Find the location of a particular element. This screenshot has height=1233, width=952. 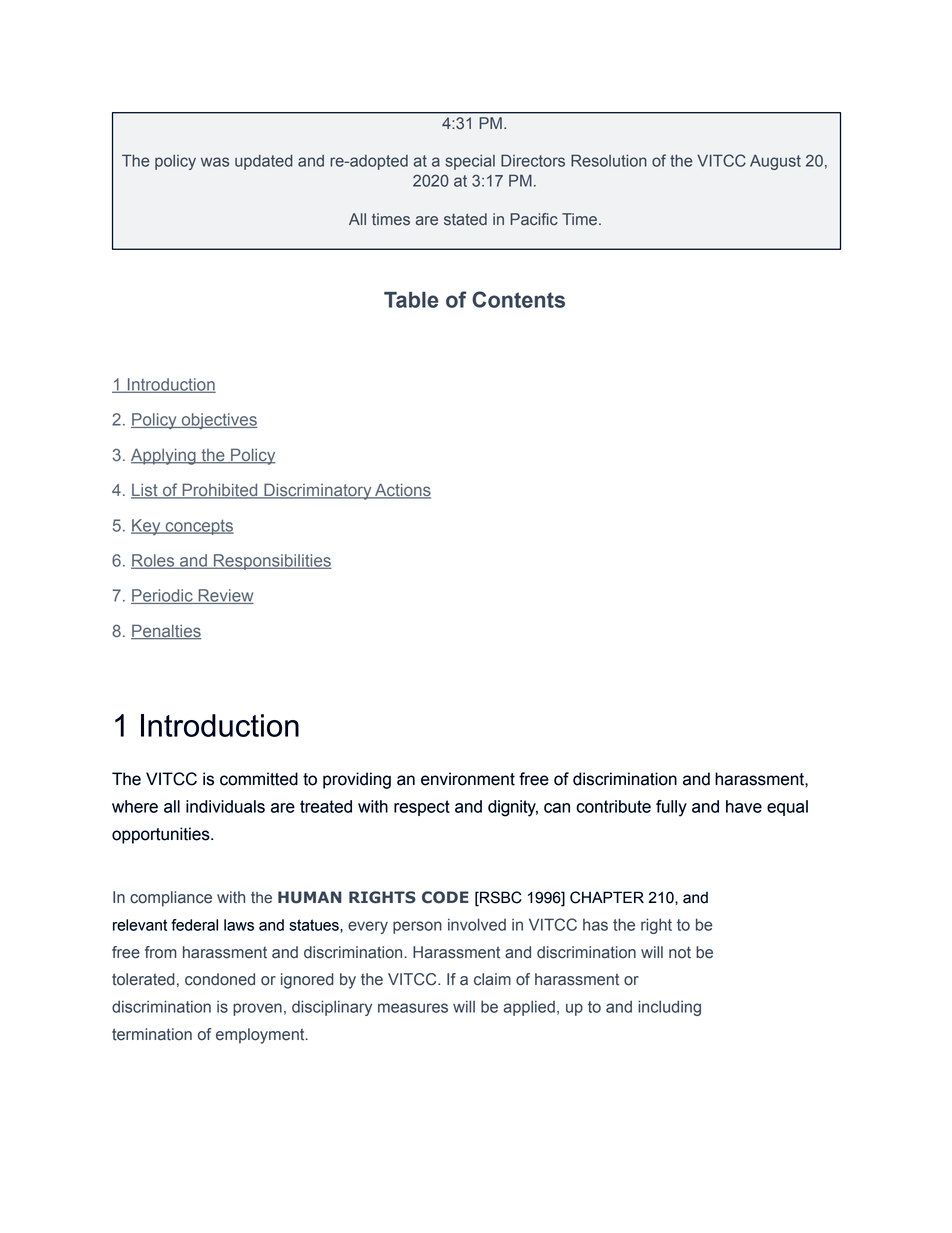

was is located at coordinates (215, 162).
